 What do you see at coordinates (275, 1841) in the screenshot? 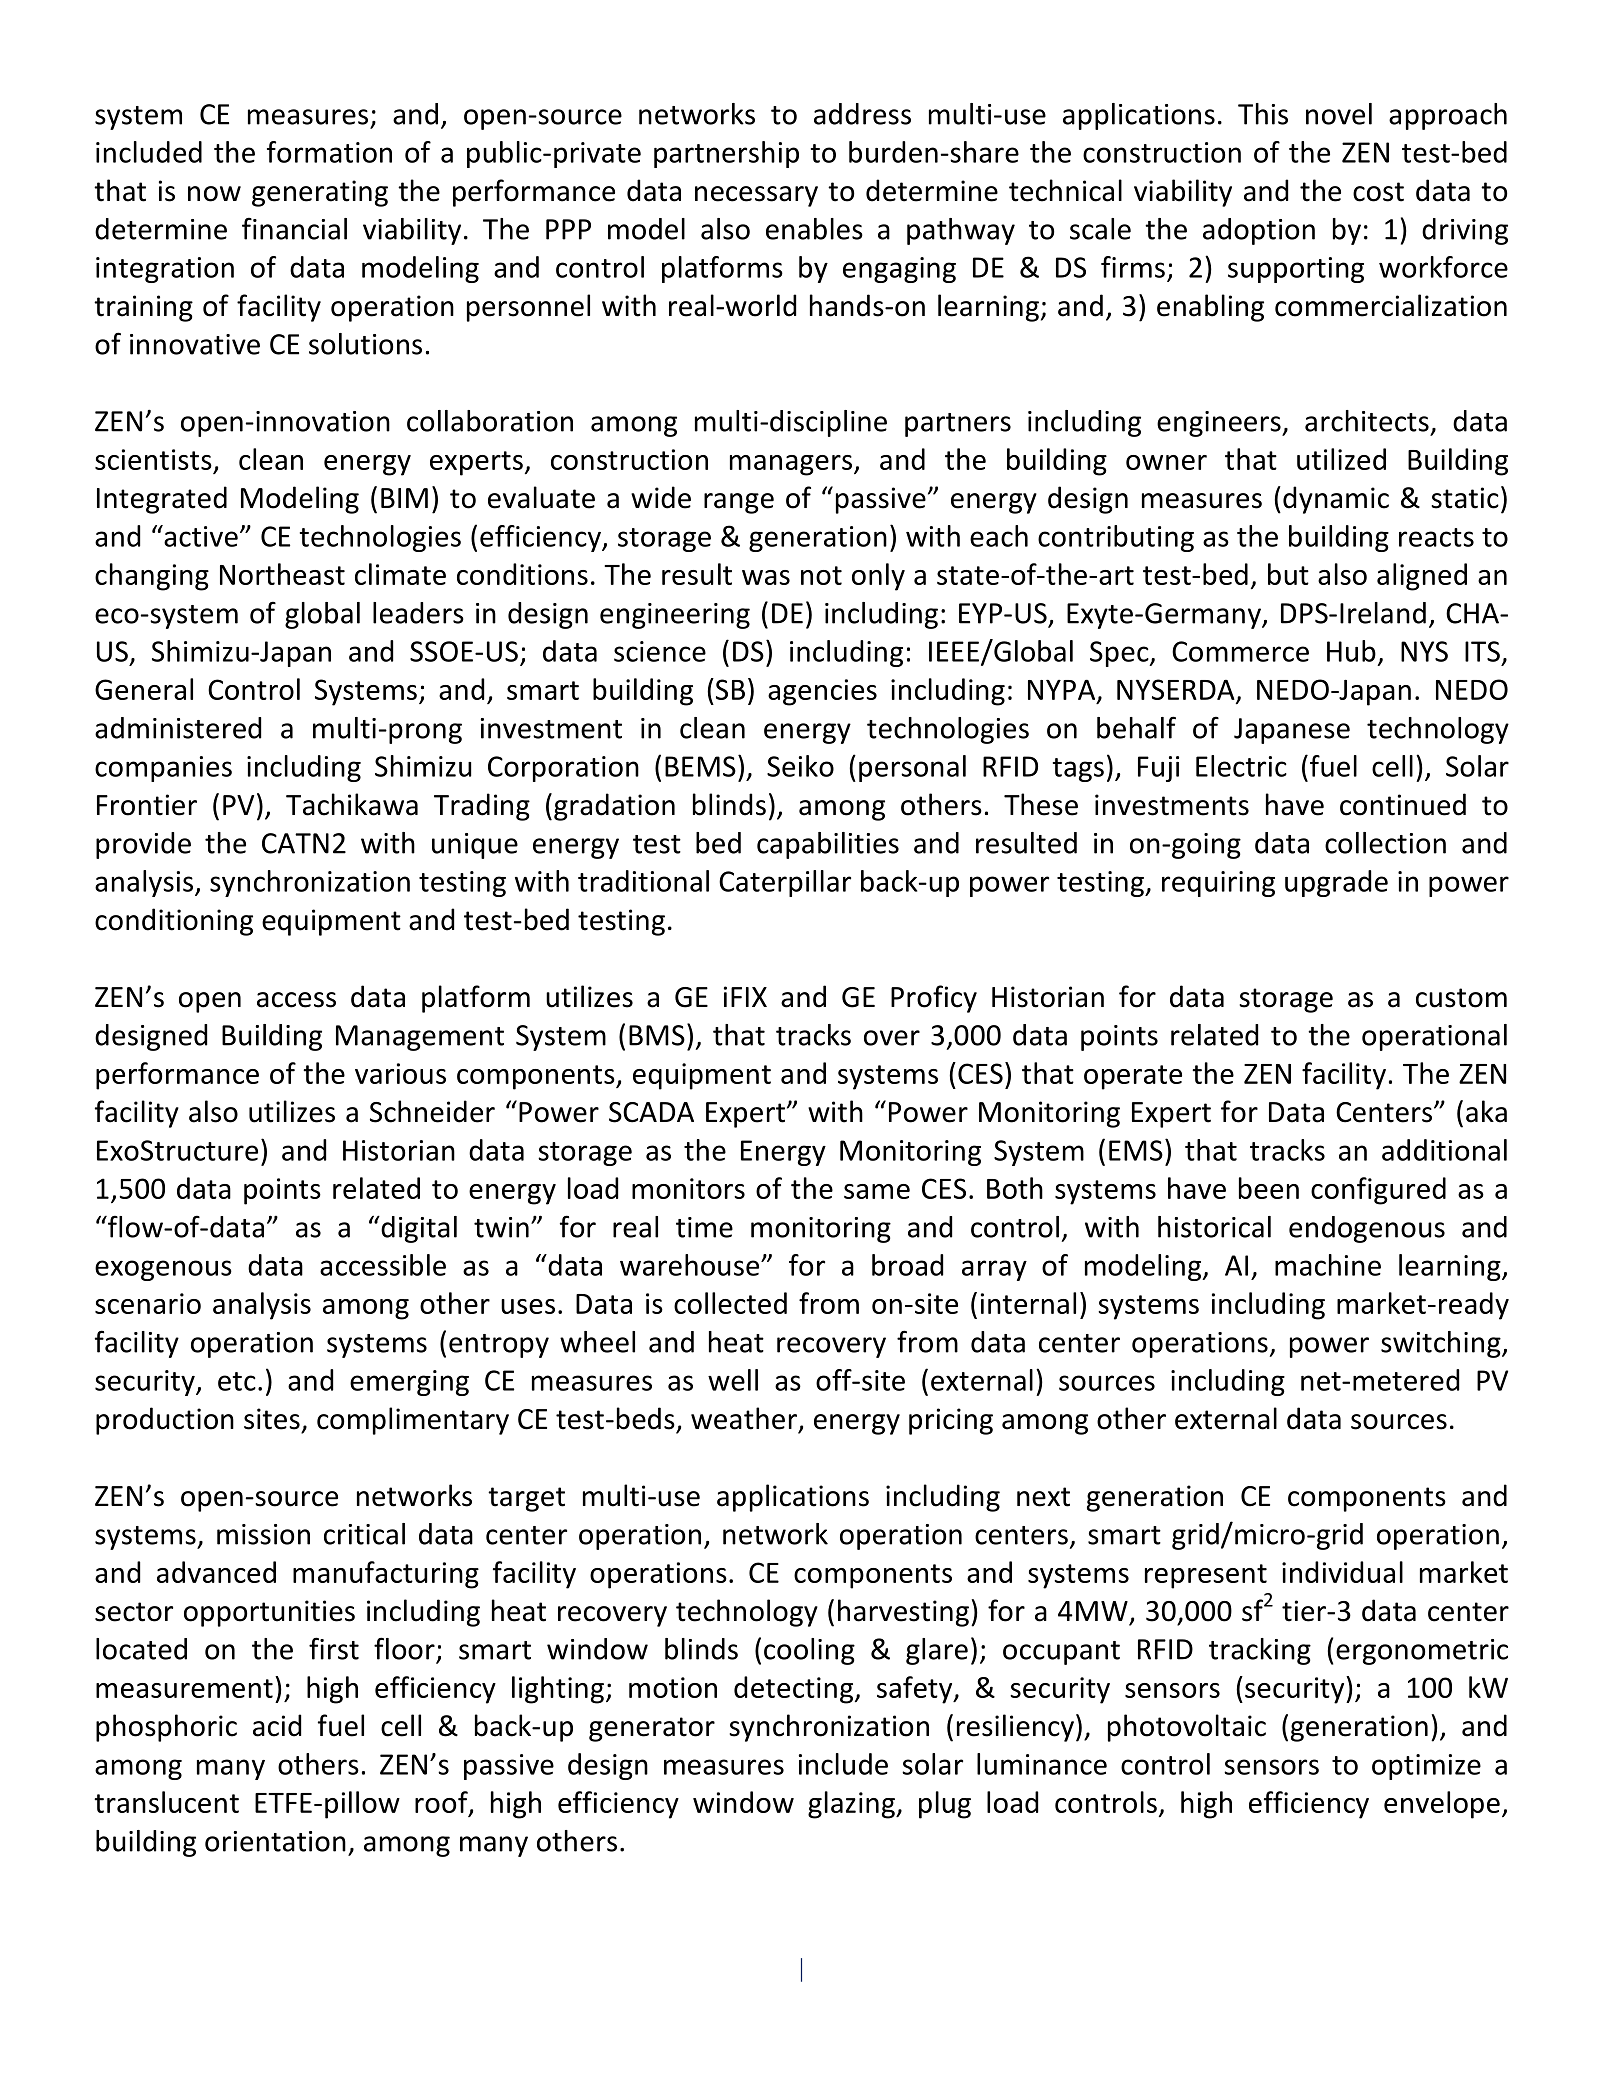
I see `orientation` at bounding box center [275, 1841].
